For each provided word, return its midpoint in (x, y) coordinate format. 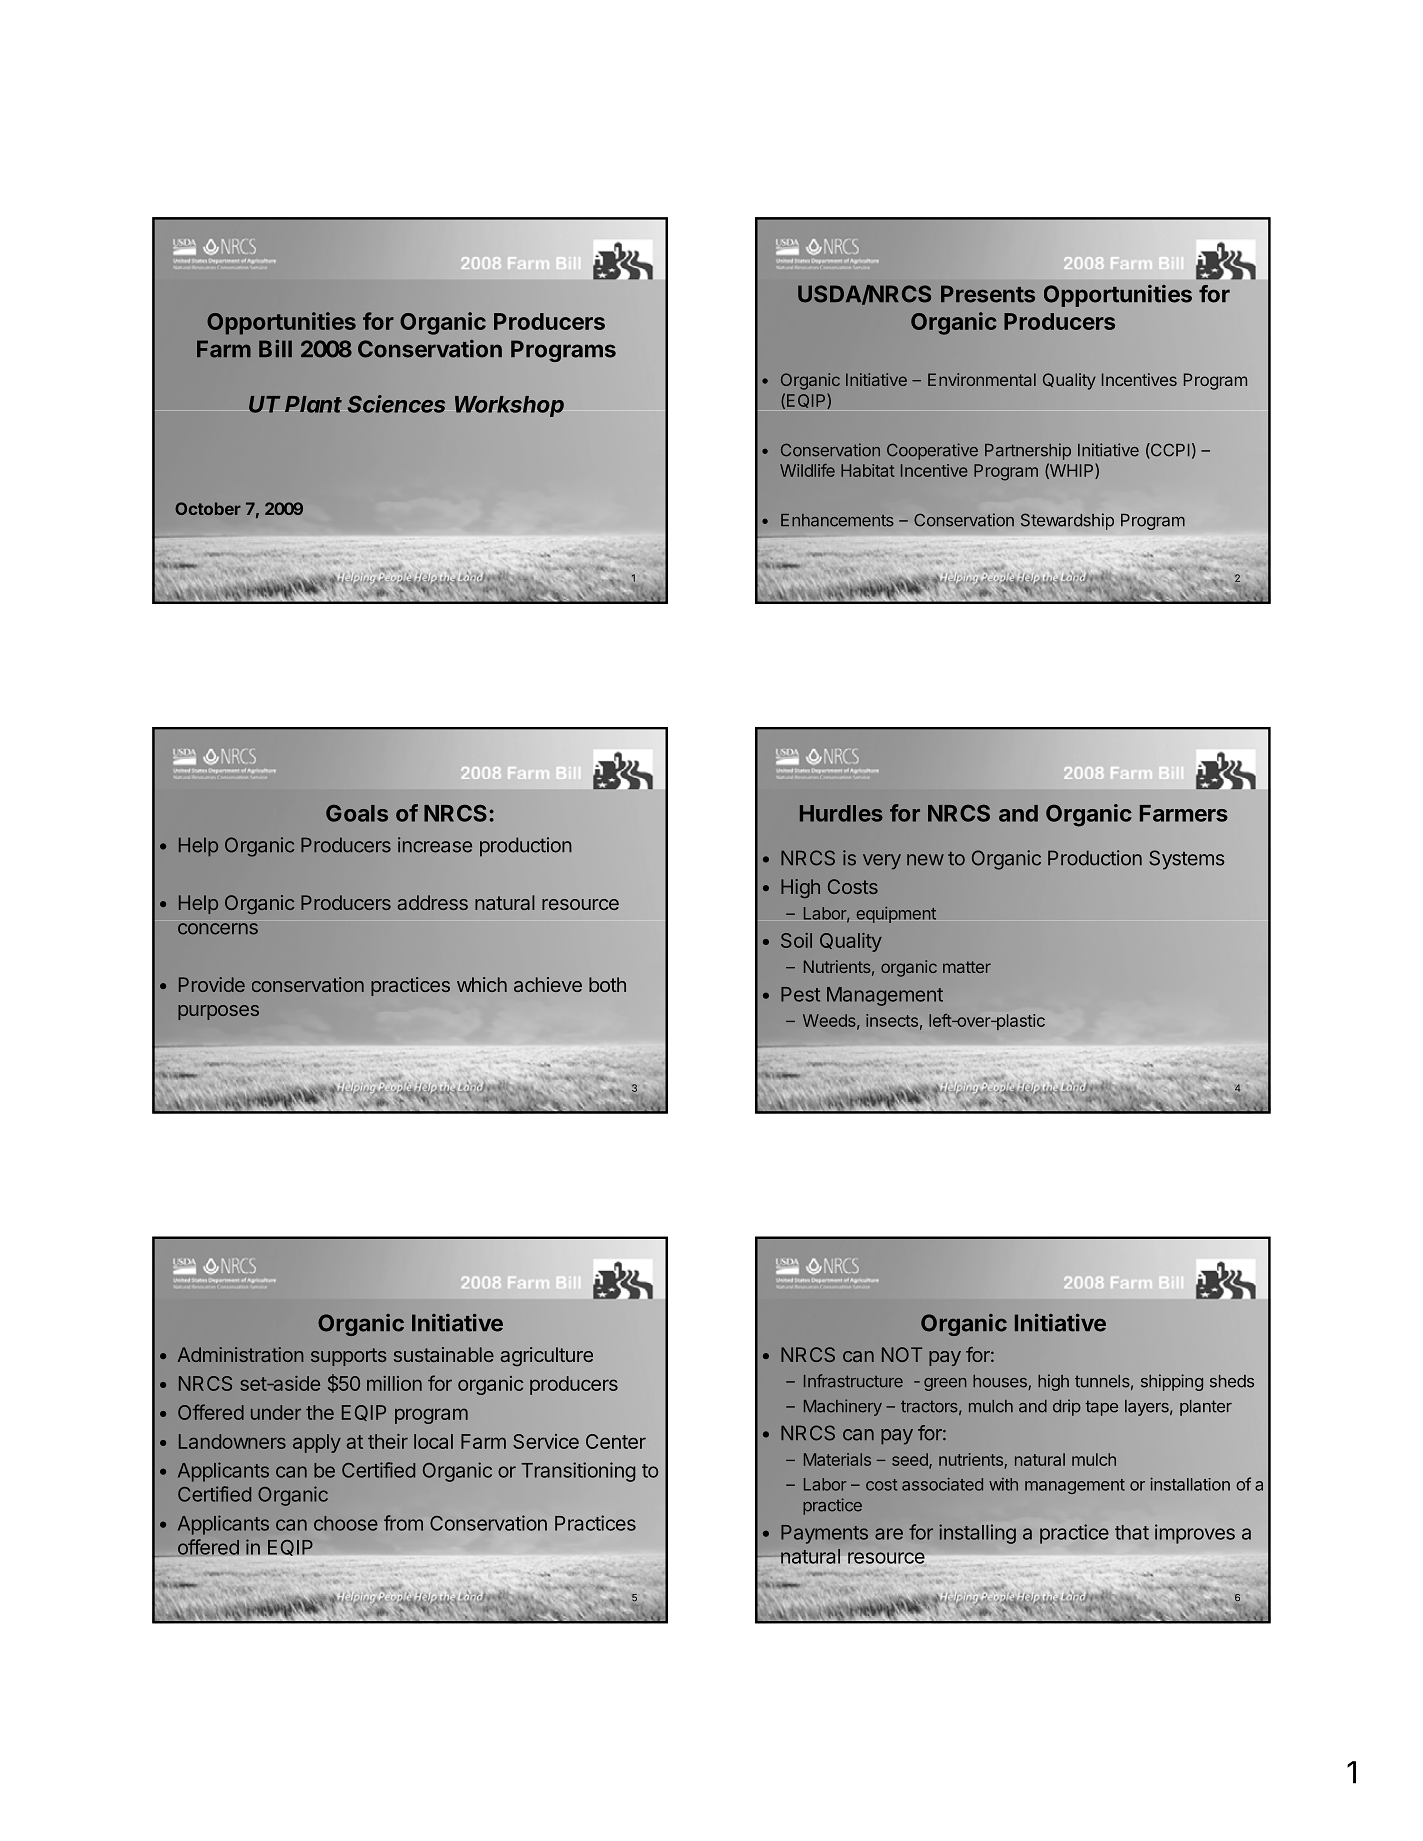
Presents (988, 294)
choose (346, 1523)
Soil (796, 940)
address (433, 902)
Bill (275, 348)
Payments (824, 1534)
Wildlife (807, 470)
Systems (1186, 860)
